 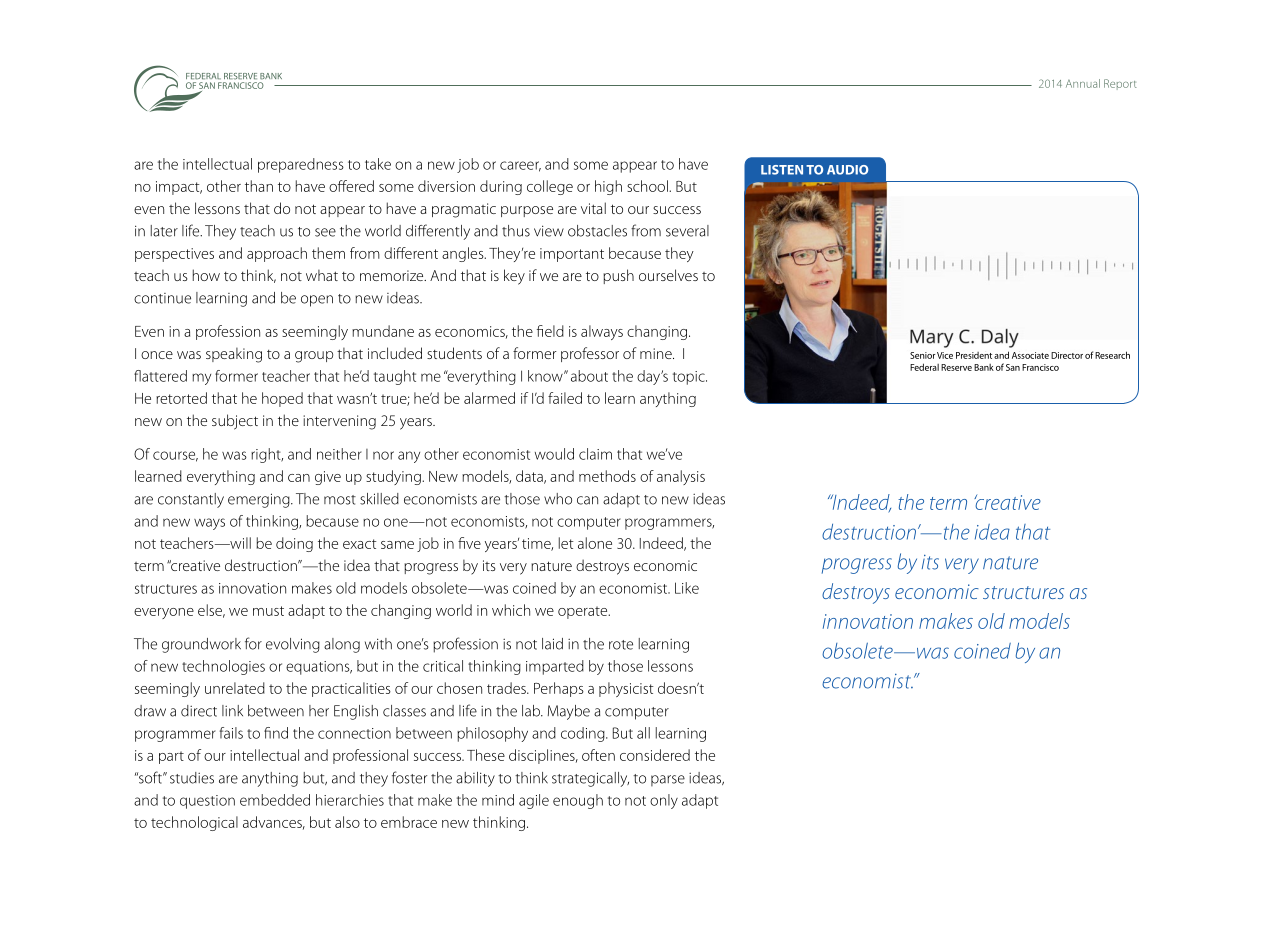 I want to click on parse, so click(x=668, y=780).
